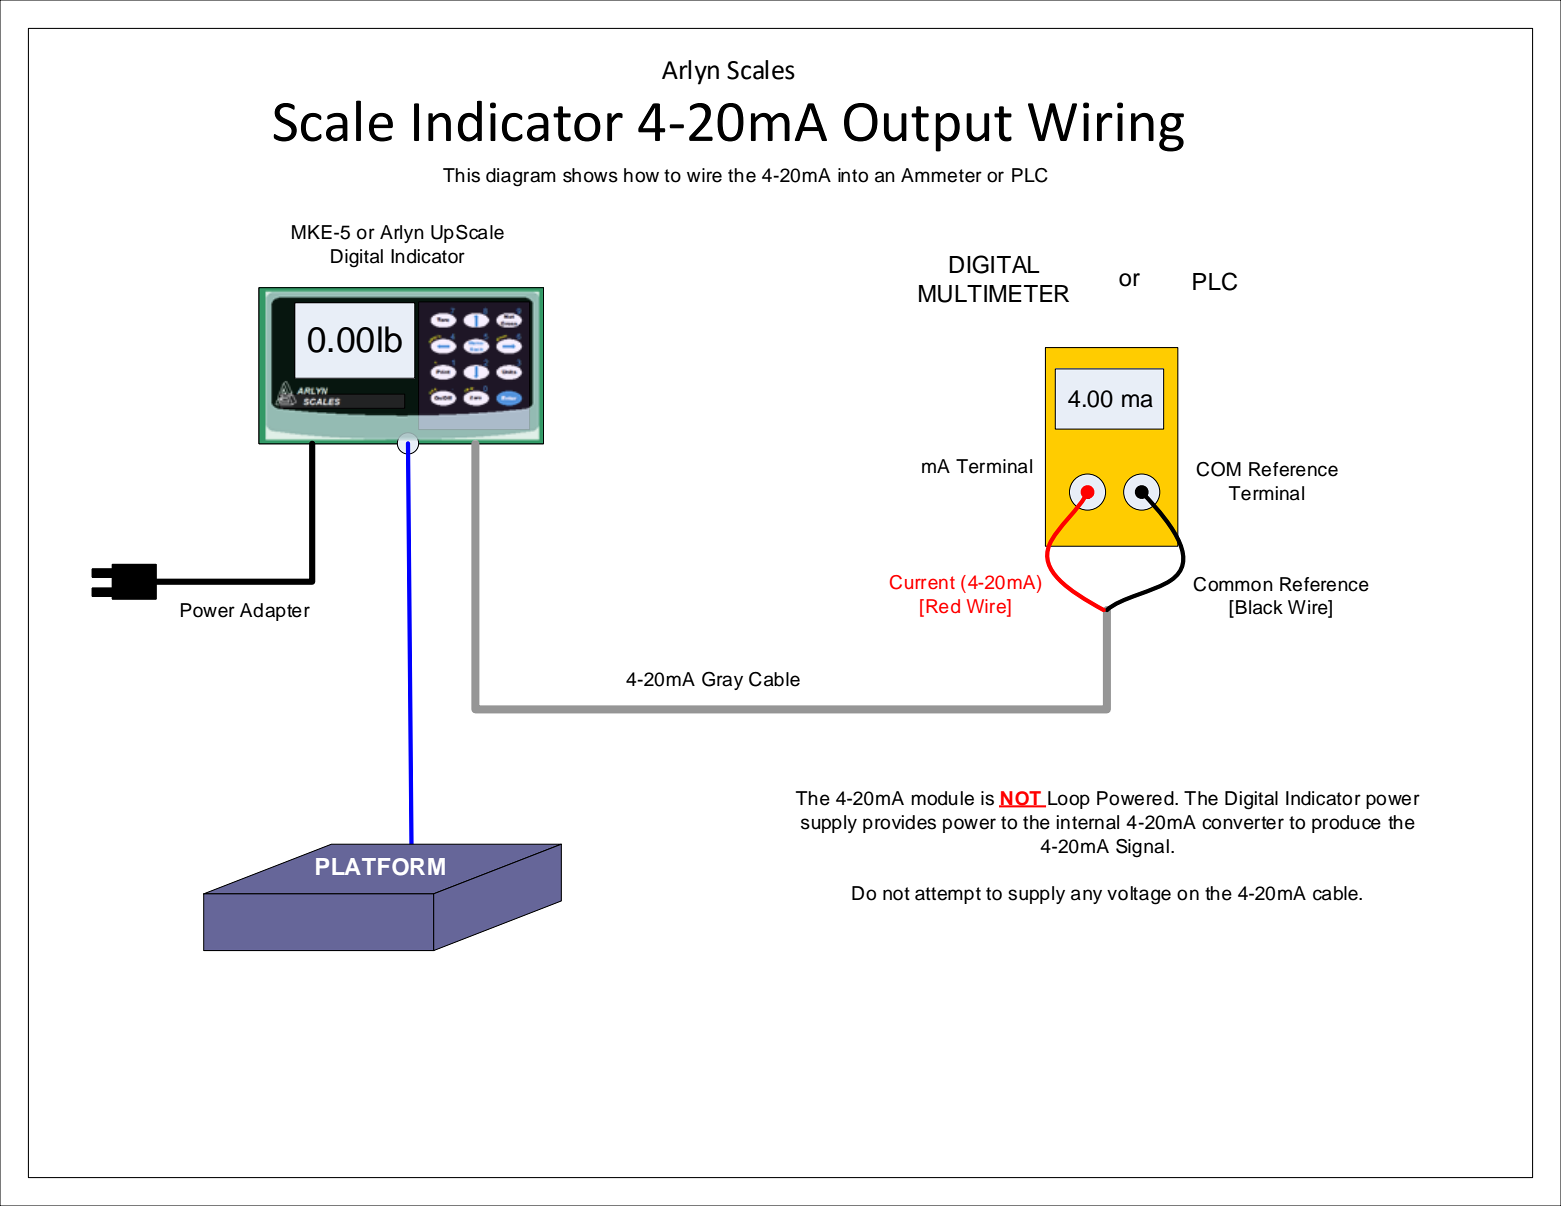 This page has height=1206, width=1561. I want to click on provides, so click(899, 824).
